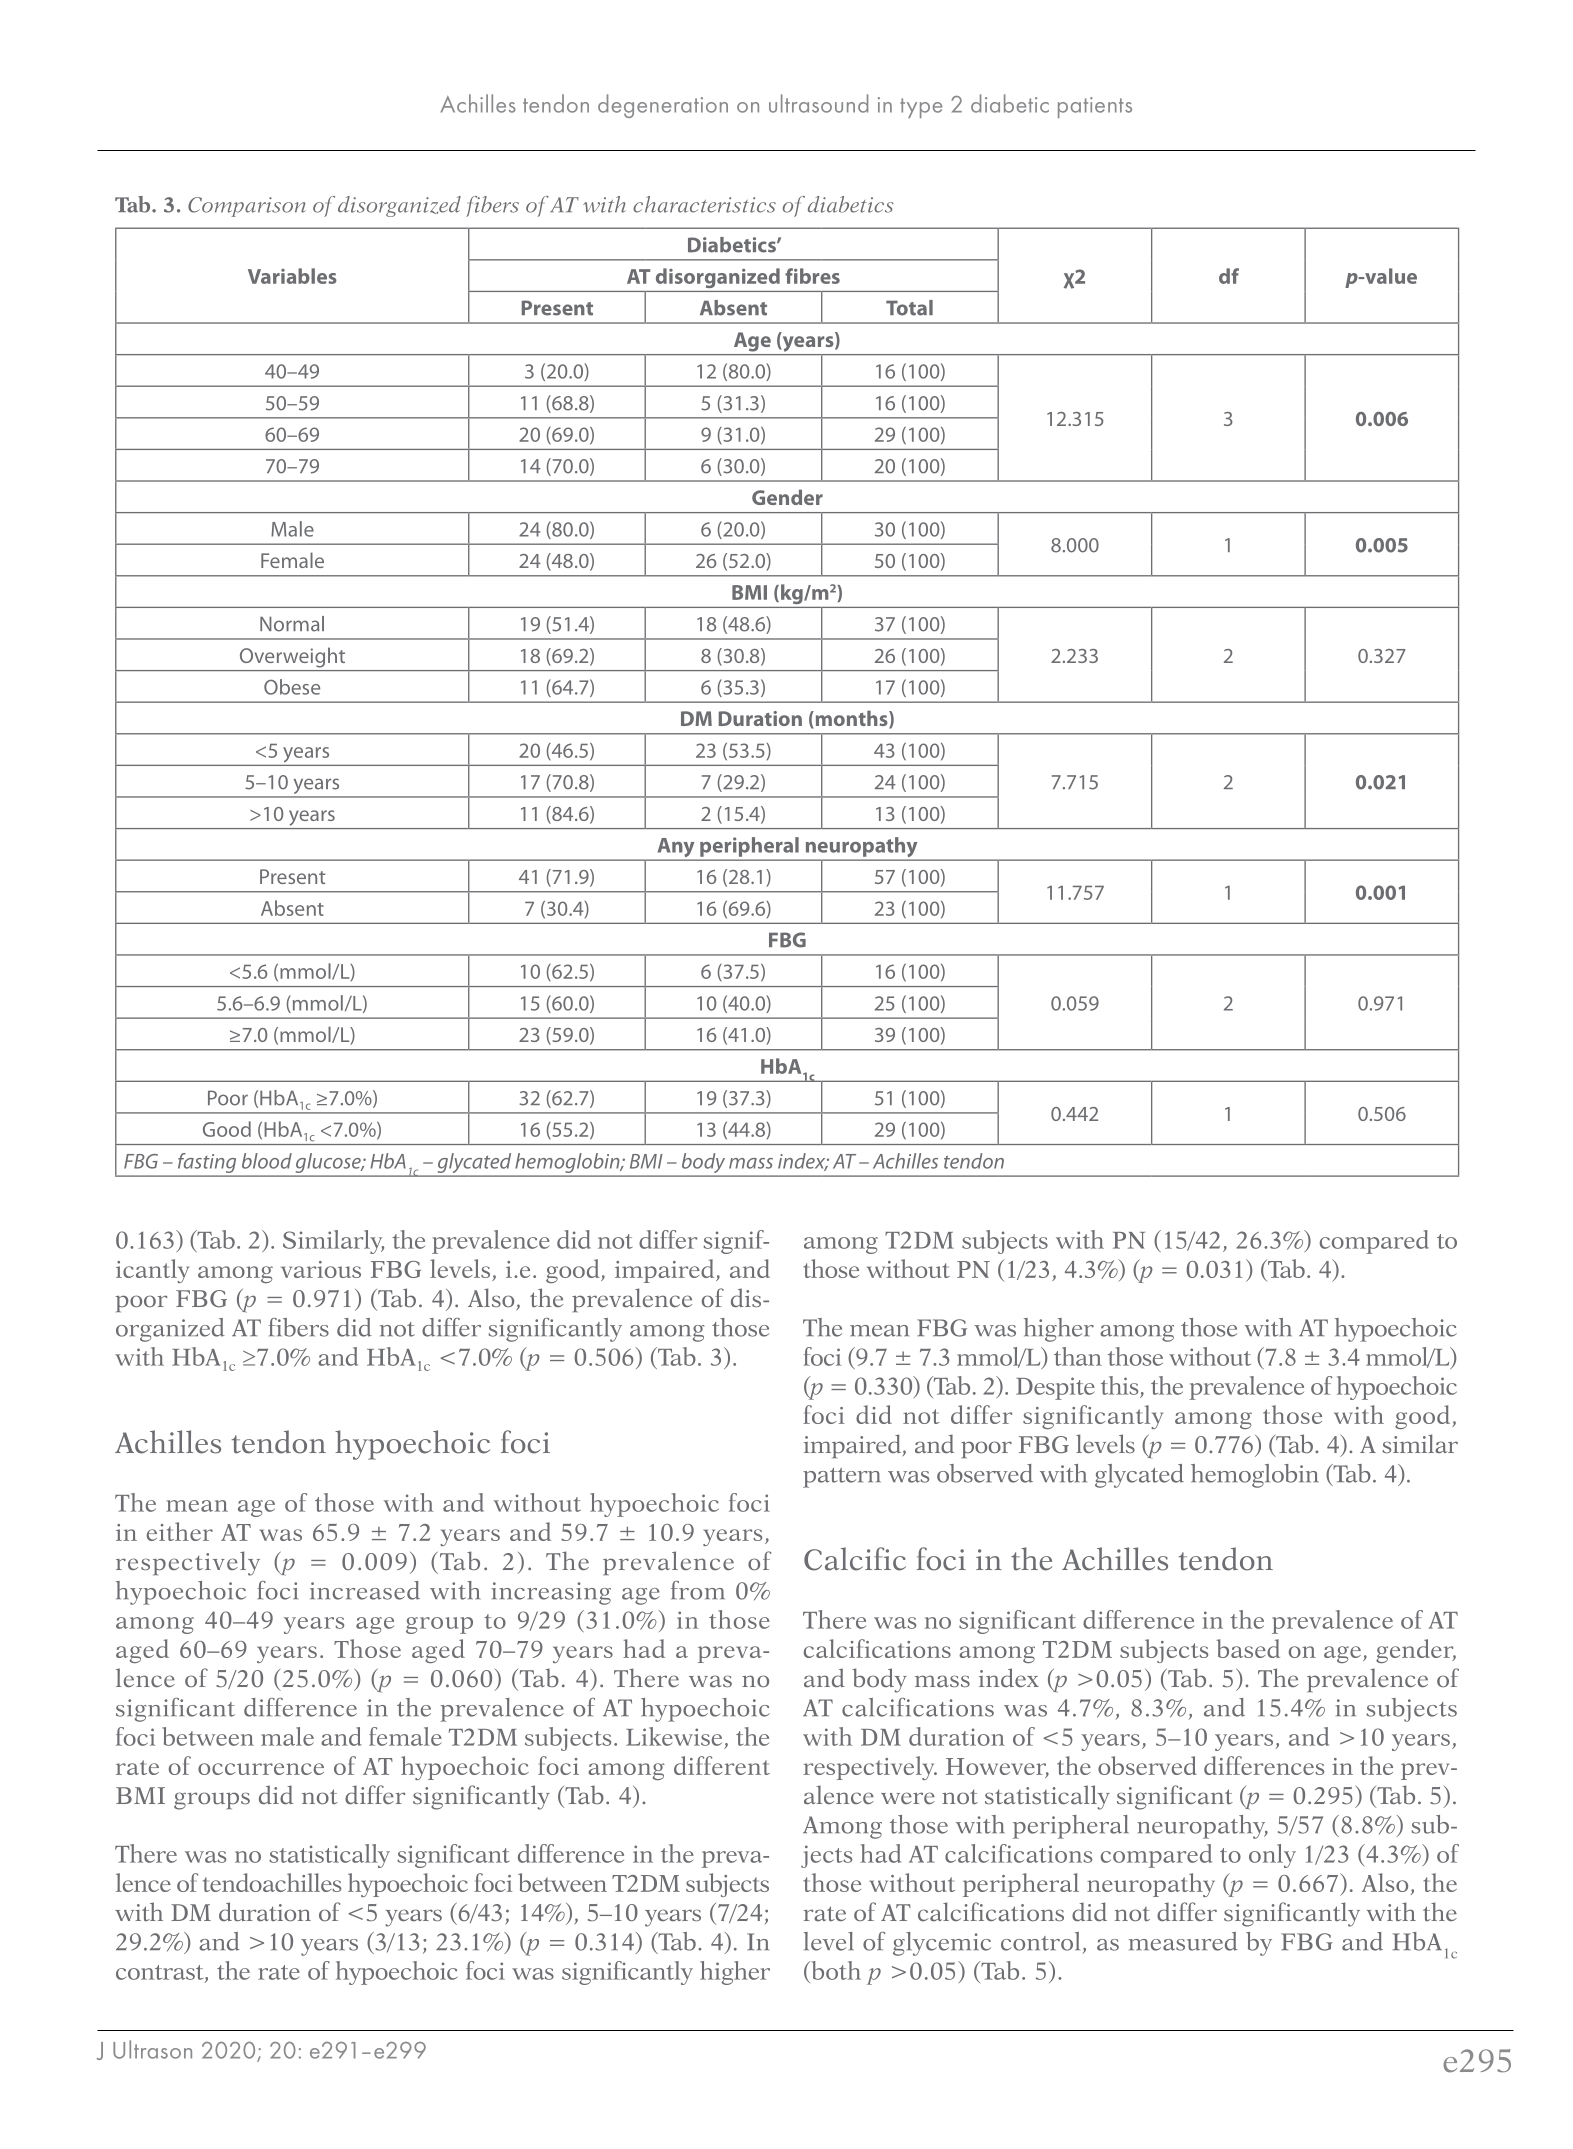  Describe the element at coordinates (704, 204) in the screenshot. I see `characteristics` at that location.
